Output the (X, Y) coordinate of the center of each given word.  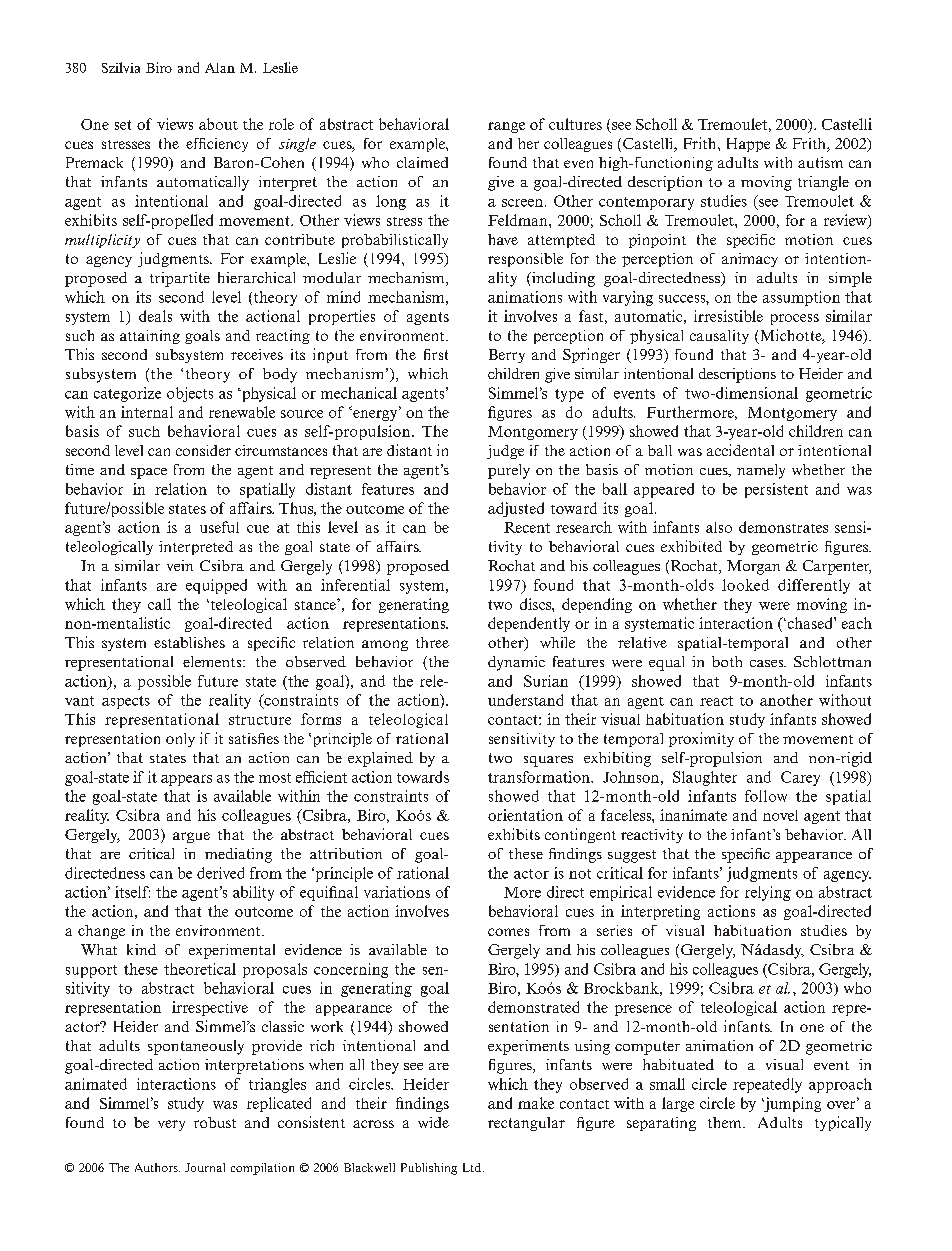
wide (433, 1122)
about (218, 124)
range (506, 127)
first (436, 354)
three (432, 642)
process (795, 319)
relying (768, 893)
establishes (189, 642)
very (171, 1125)
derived (220, 873)
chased (810, 623)
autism (820, 162)
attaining (150, 337)
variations (397, 892)
